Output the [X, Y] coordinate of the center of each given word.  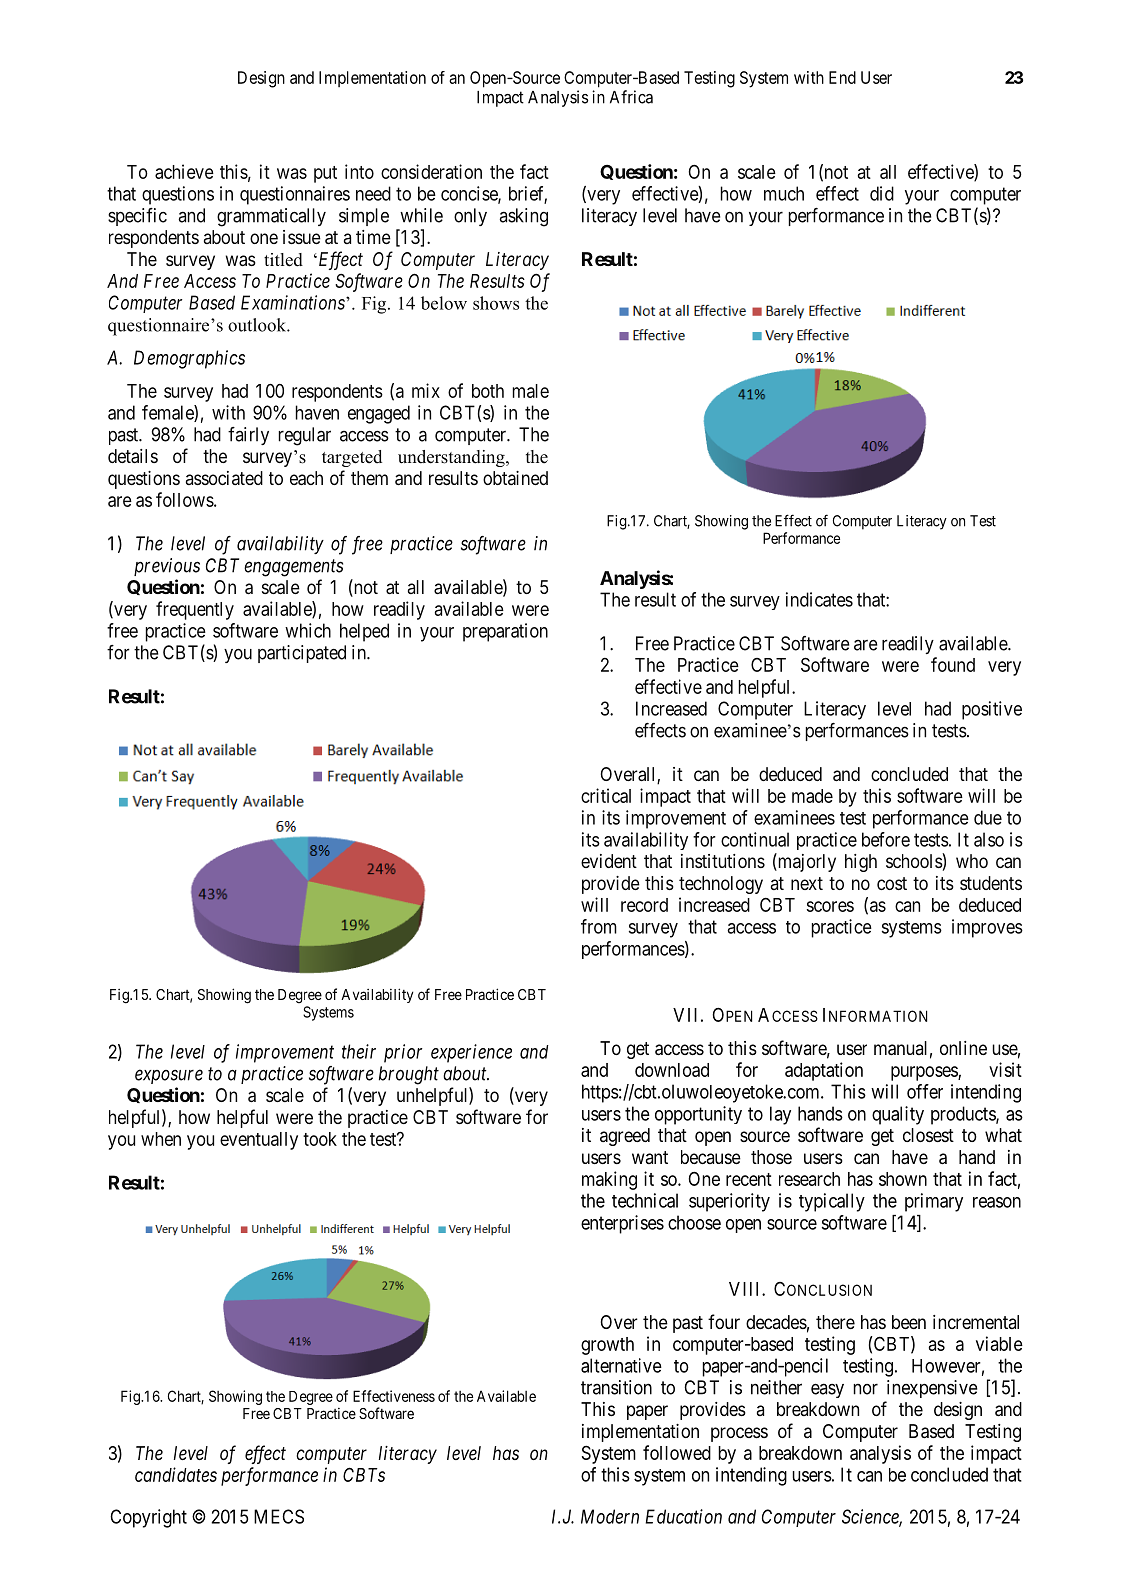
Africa [631, 97]
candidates [176, 1474]
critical [606, 795]
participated [302, 654]
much [784, 193]
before [886, 839]
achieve [184, 171]
